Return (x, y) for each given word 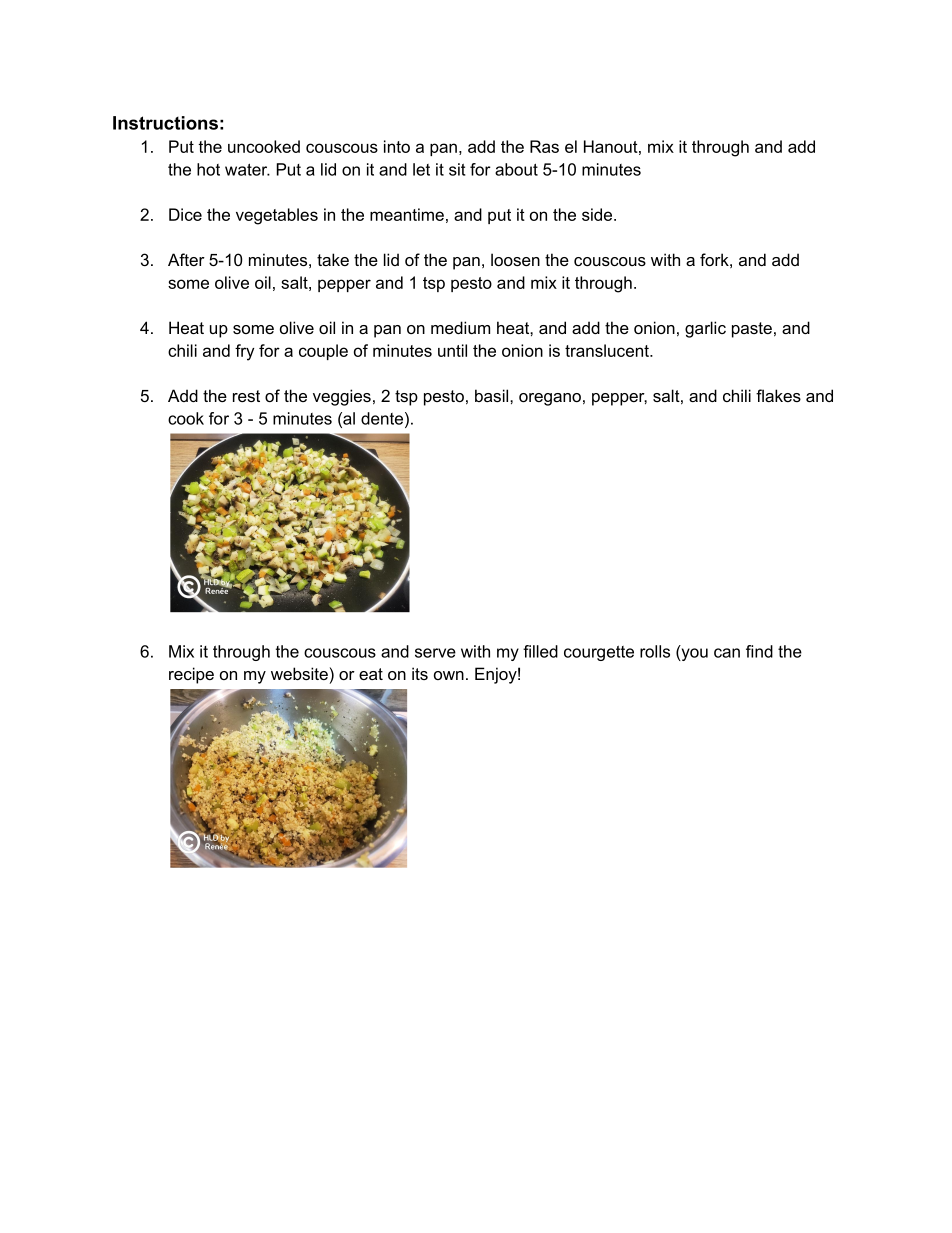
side (598, 214)
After (186, 259)
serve (435, 653)
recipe (191, 675)
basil (493, 395)
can (727, 653)
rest (246, 396)
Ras (544, 146)
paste (752, 330)
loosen (515, 259)
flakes (778, 395)
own (449, 675)
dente (382, 418)
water (247, 169)
